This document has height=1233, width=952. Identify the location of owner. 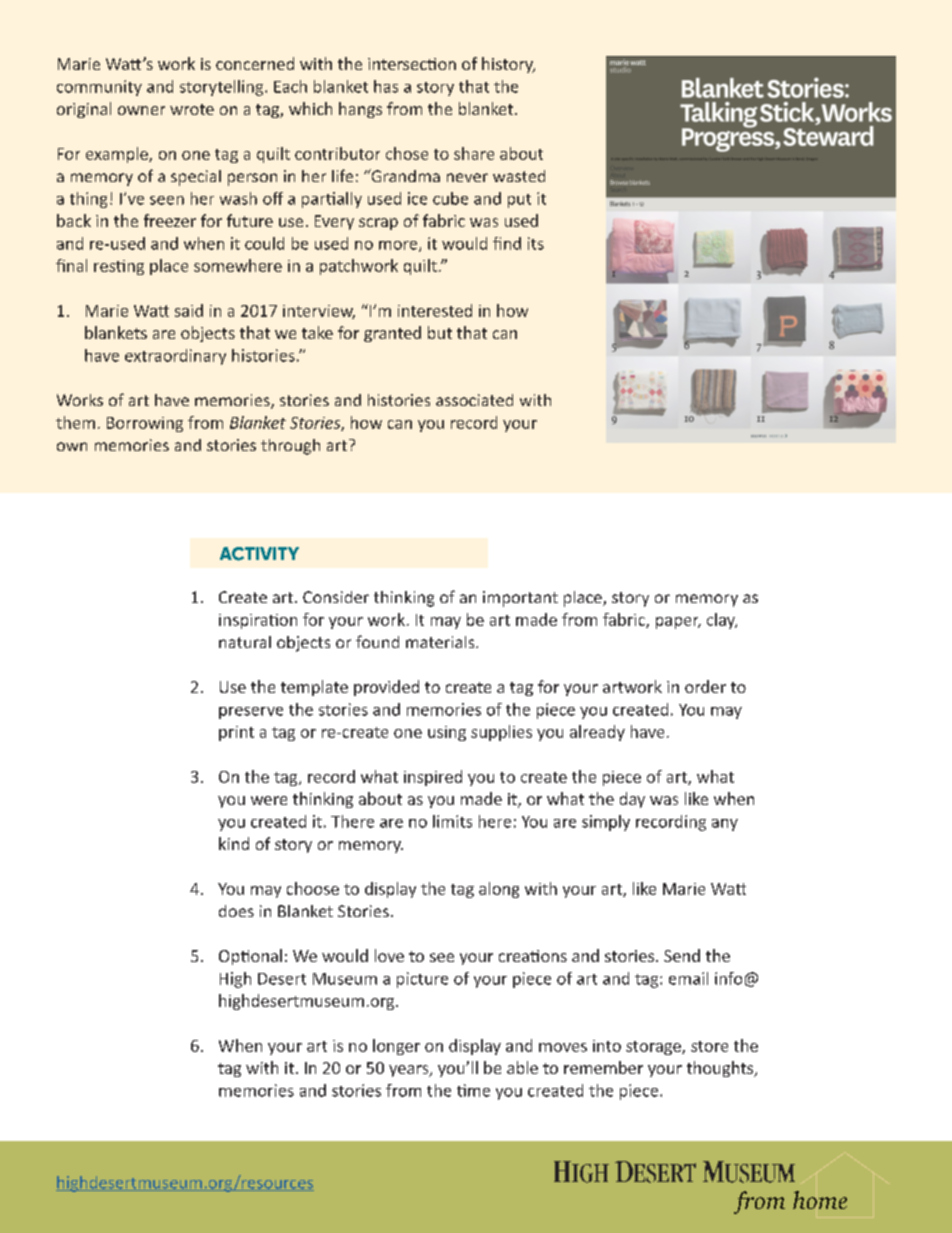
(141, 110).
